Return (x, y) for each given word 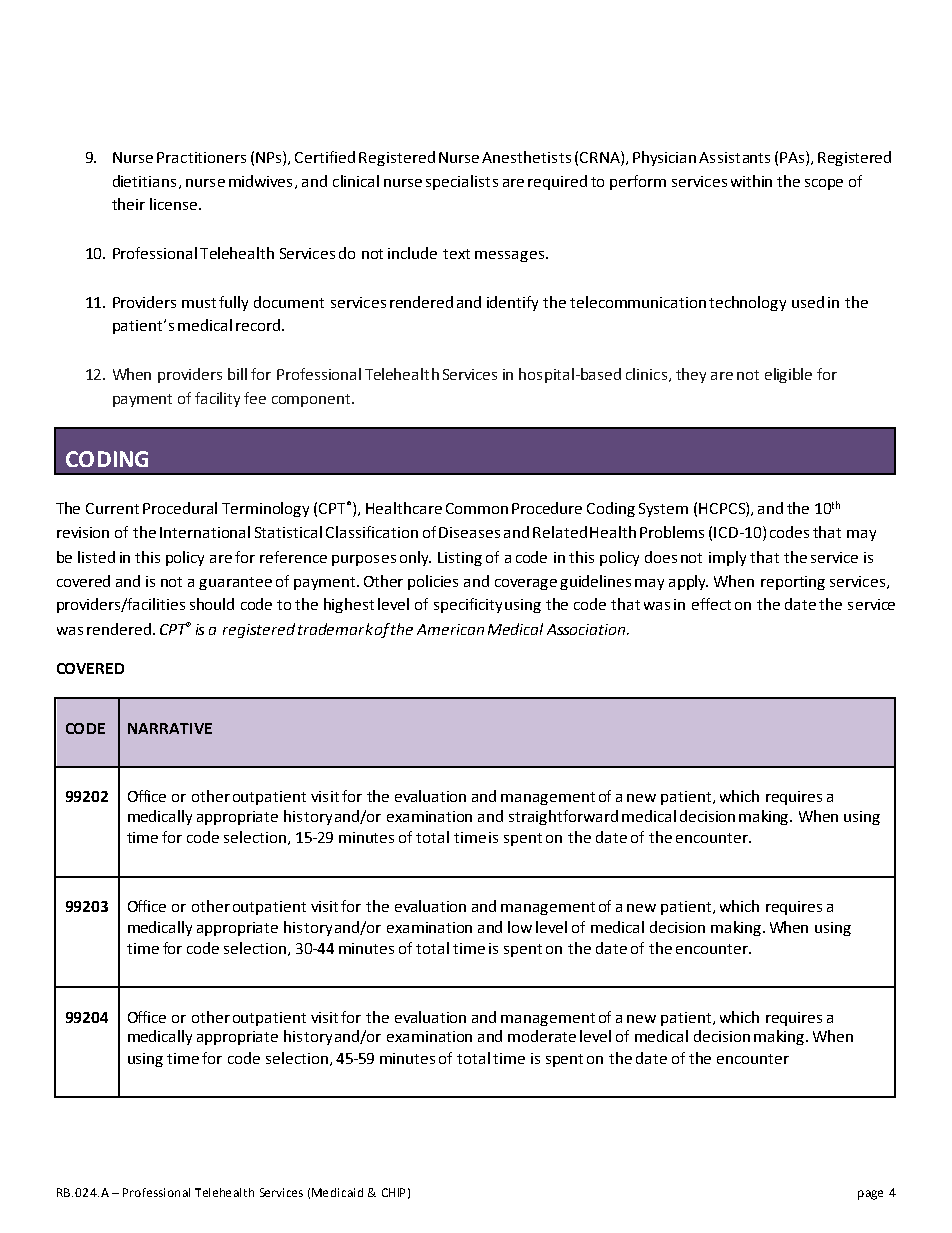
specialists (462, 182)
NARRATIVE (170, 728)
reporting (793, 583)
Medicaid (337, 1192)
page (870, 1195)
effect (711, 604)
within (751, 181)
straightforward (563, 817)
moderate (542, 1036)
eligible (788, 375)
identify (512, 303)
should (212, 604)
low (520, 927)
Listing (460, 559)
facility (217, 399)
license (173, 204)
